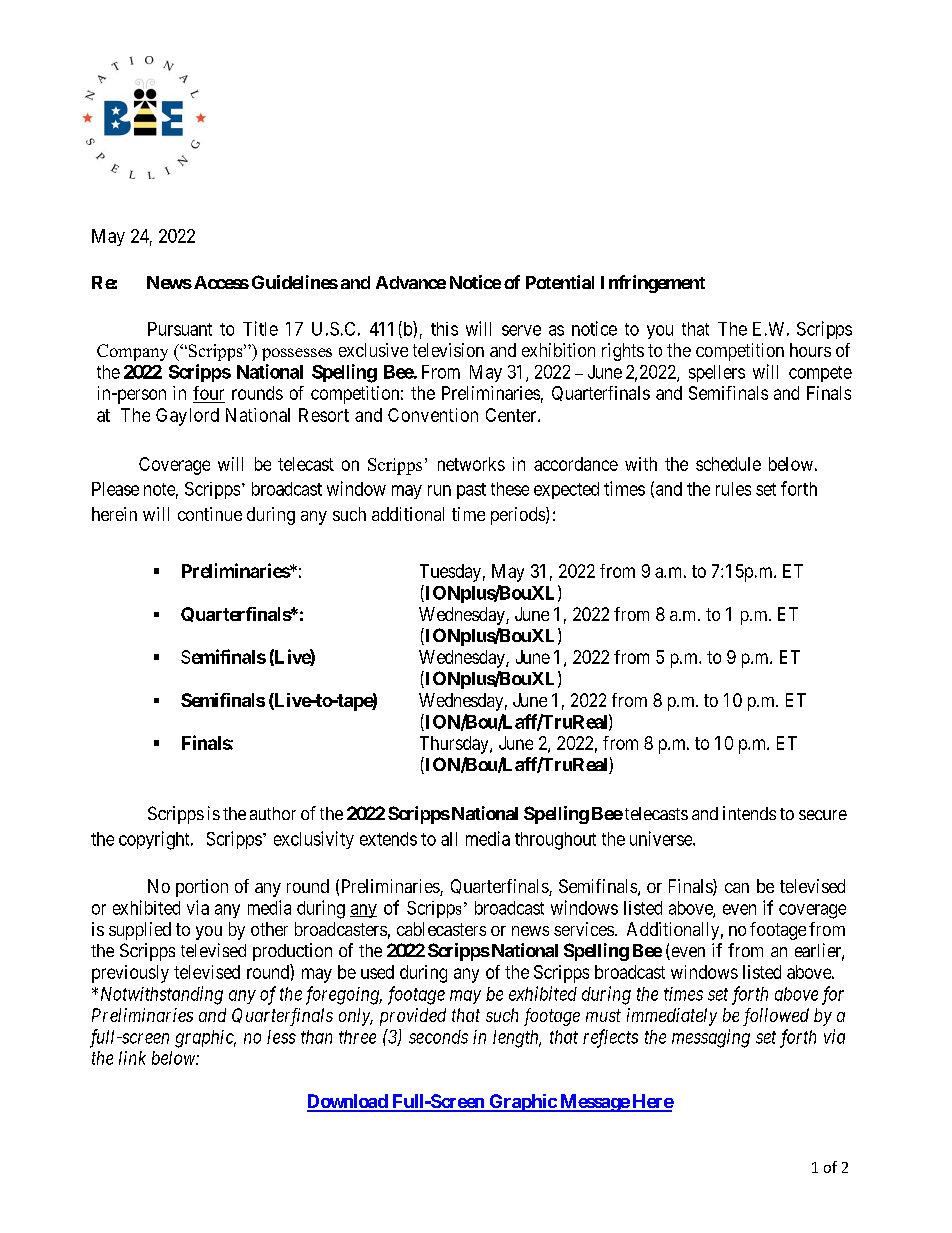 The image size is (952, 1233). What do you see at coordinates (273, 813) in the image?
I see `author` at bounding box center [273, 813].
